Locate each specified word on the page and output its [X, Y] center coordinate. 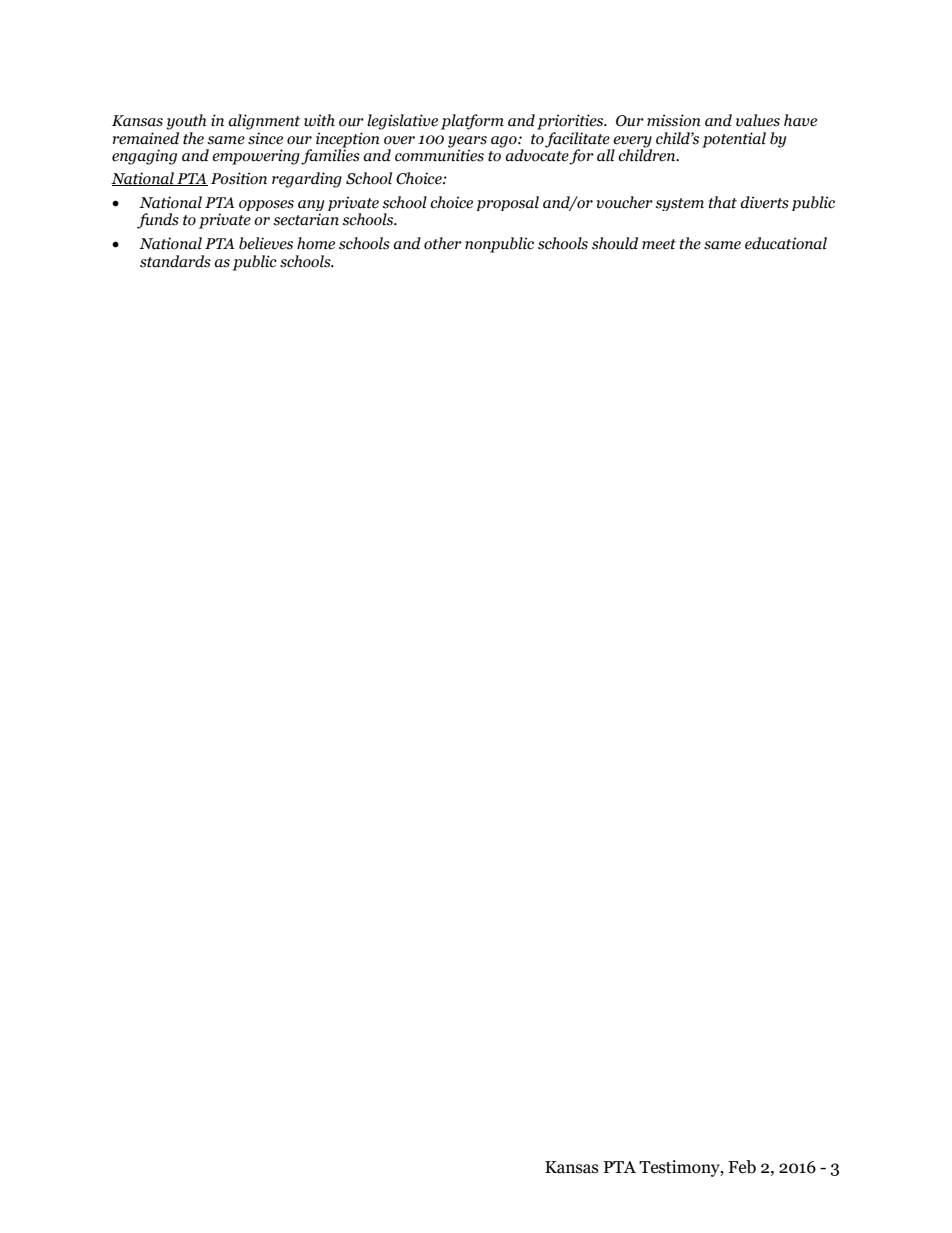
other [443, 243]
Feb [742, 1167]
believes [266, 243]
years [467, 143]
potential [734, 140]
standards [175, 261]
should [615, 243]
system [680, 204]
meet [659, 244]
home [316, 243]
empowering [256, 157]
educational [786, 243]
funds [158, 221]
